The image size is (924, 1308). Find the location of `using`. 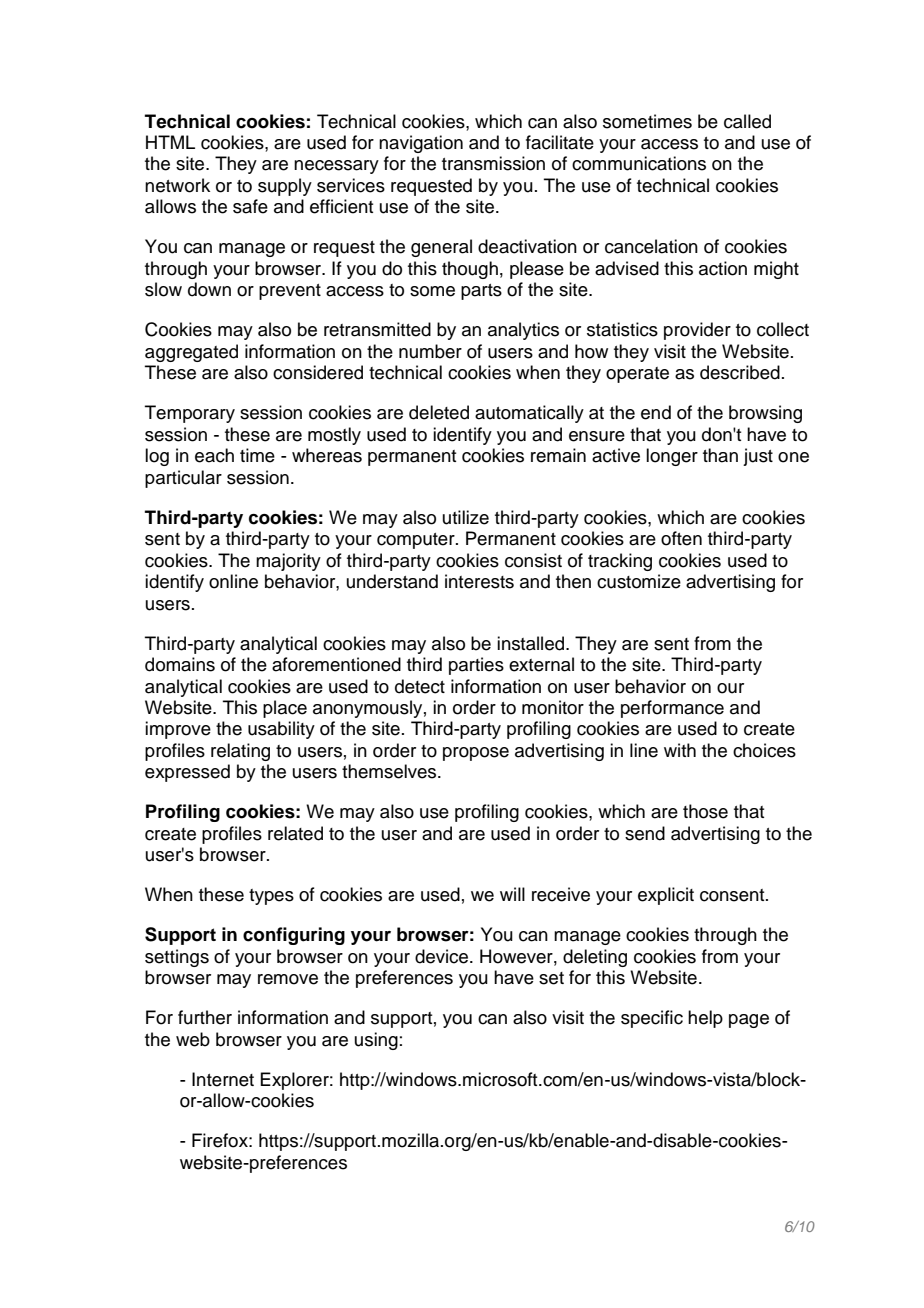

using is located at coordinates (376, 1041).
